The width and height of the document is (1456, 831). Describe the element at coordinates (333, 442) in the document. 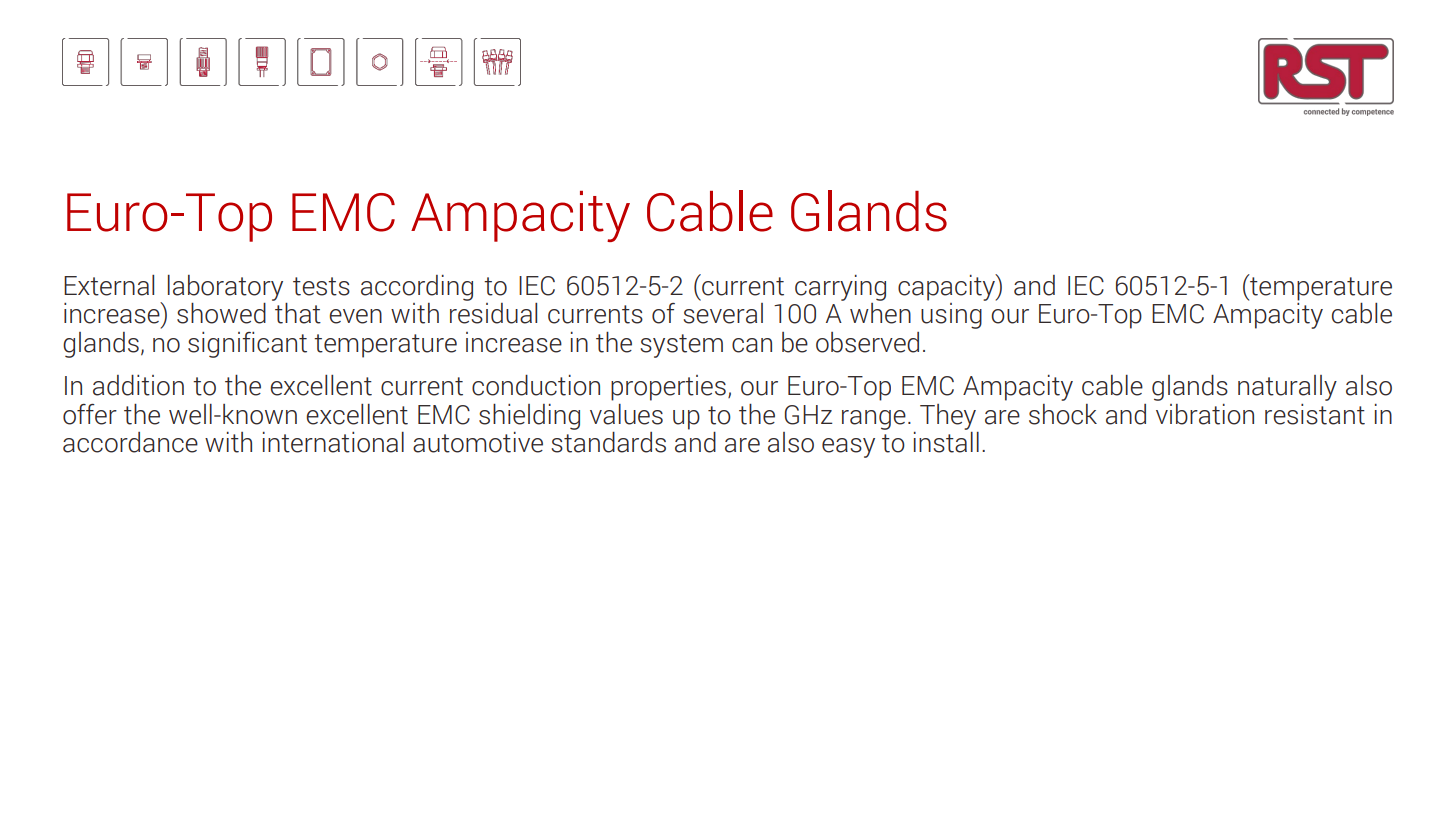

I see `international` at that location.
